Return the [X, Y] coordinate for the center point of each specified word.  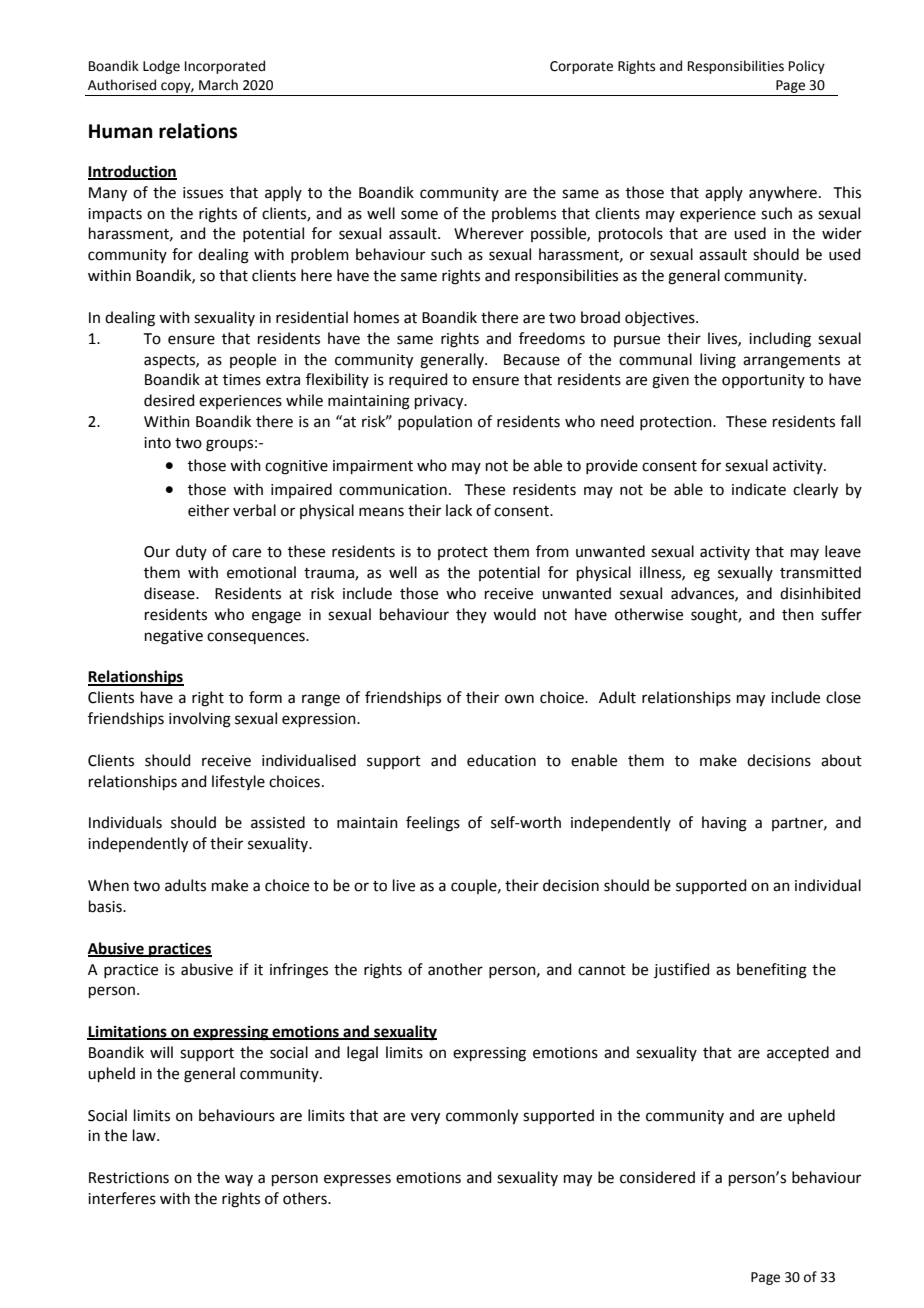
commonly [482, 1117]
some [419, 215]
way [239, 1180]
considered [657, 1177]
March [218, 85]
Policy [807, 67]
